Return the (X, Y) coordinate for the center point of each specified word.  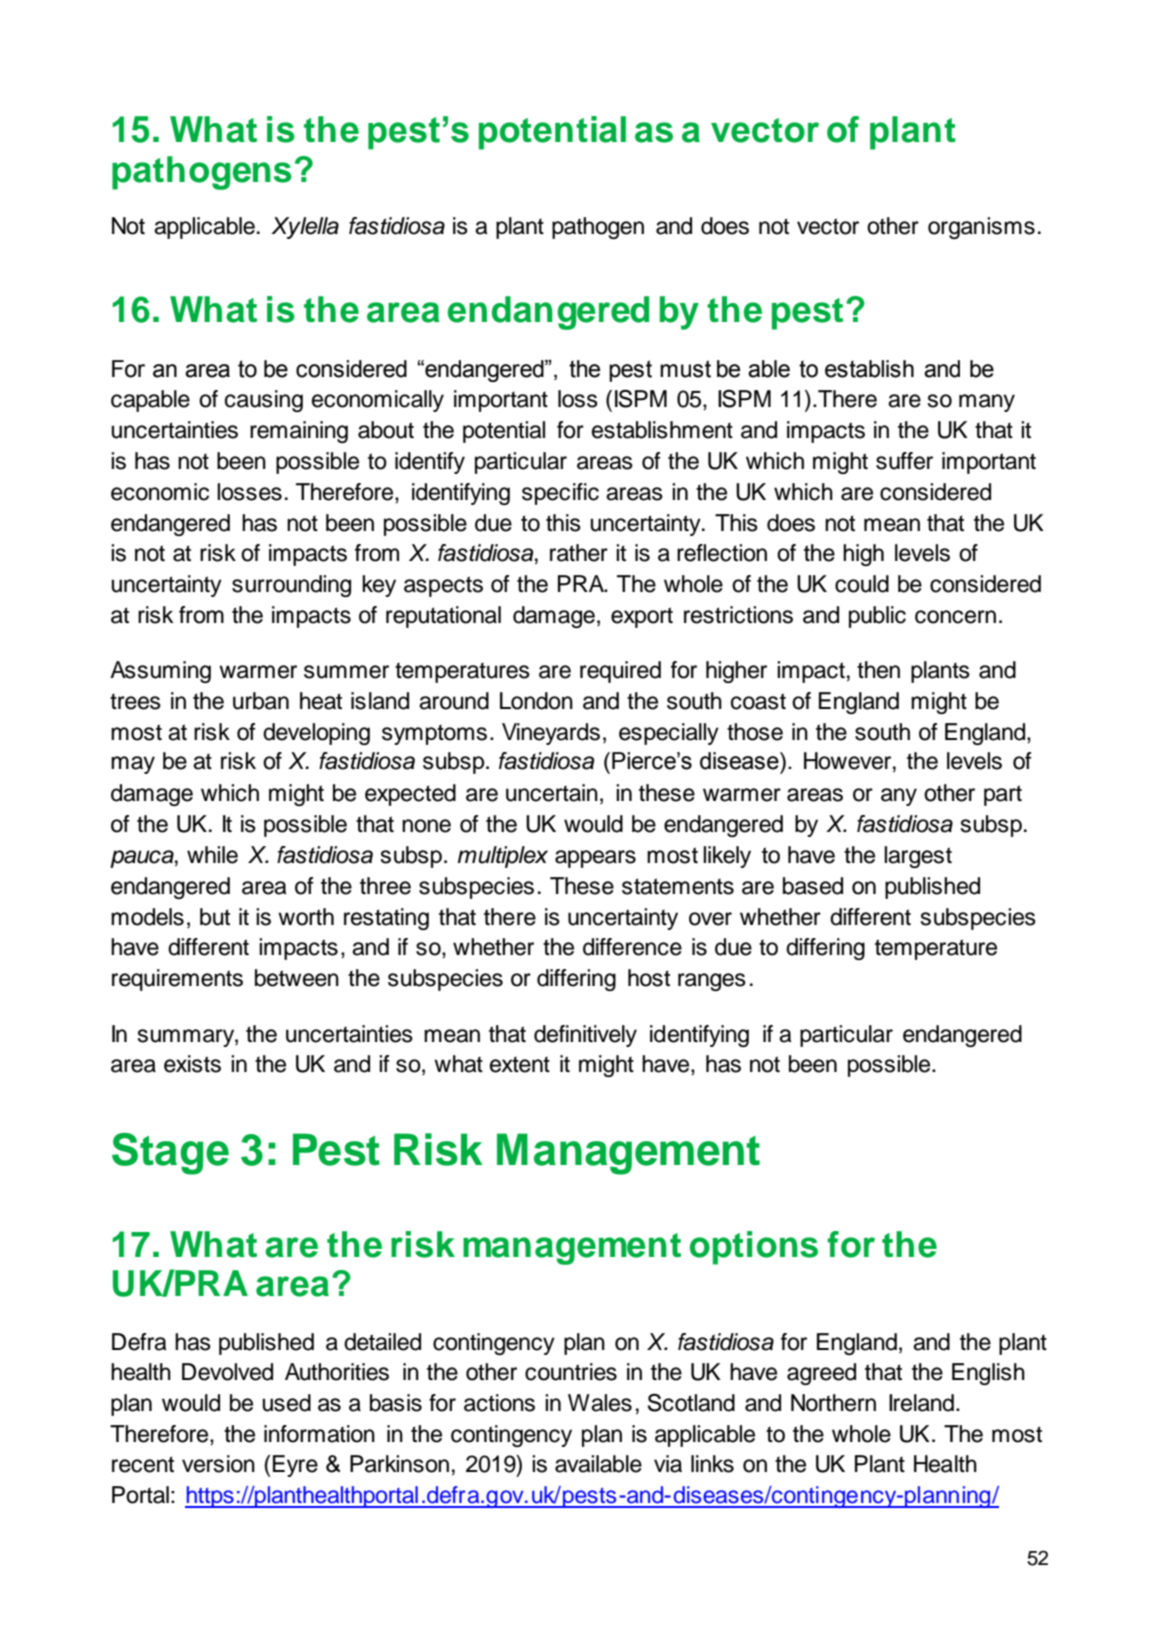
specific (560, 494)
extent (520, 1064)
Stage (170, 1154)
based (813, 886)
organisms (981, 228)
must (685, 369)
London (536, 701)
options (754, 1248)
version (218, 1464)
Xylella (305, 228)
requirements (177, 980)
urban (261, 701)
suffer (904, 461)
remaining (299, 432)
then (878, 670)
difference (632, 947)
